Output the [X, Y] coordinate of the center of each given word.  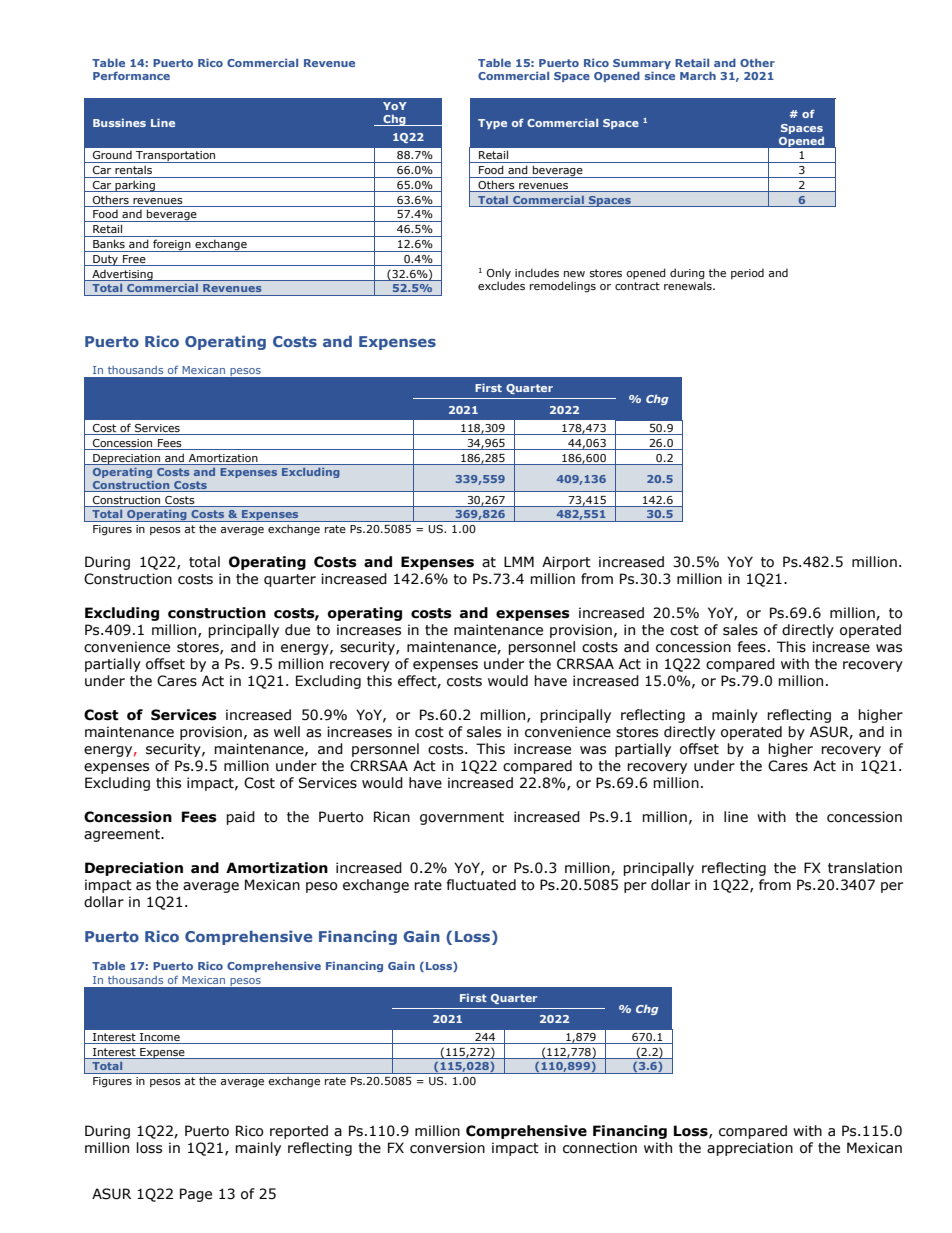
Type [492, 124]
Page [196, 1195]
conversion [447, 1148]
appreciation [750, 1149]
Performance [131, 75]
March [698, 75]
